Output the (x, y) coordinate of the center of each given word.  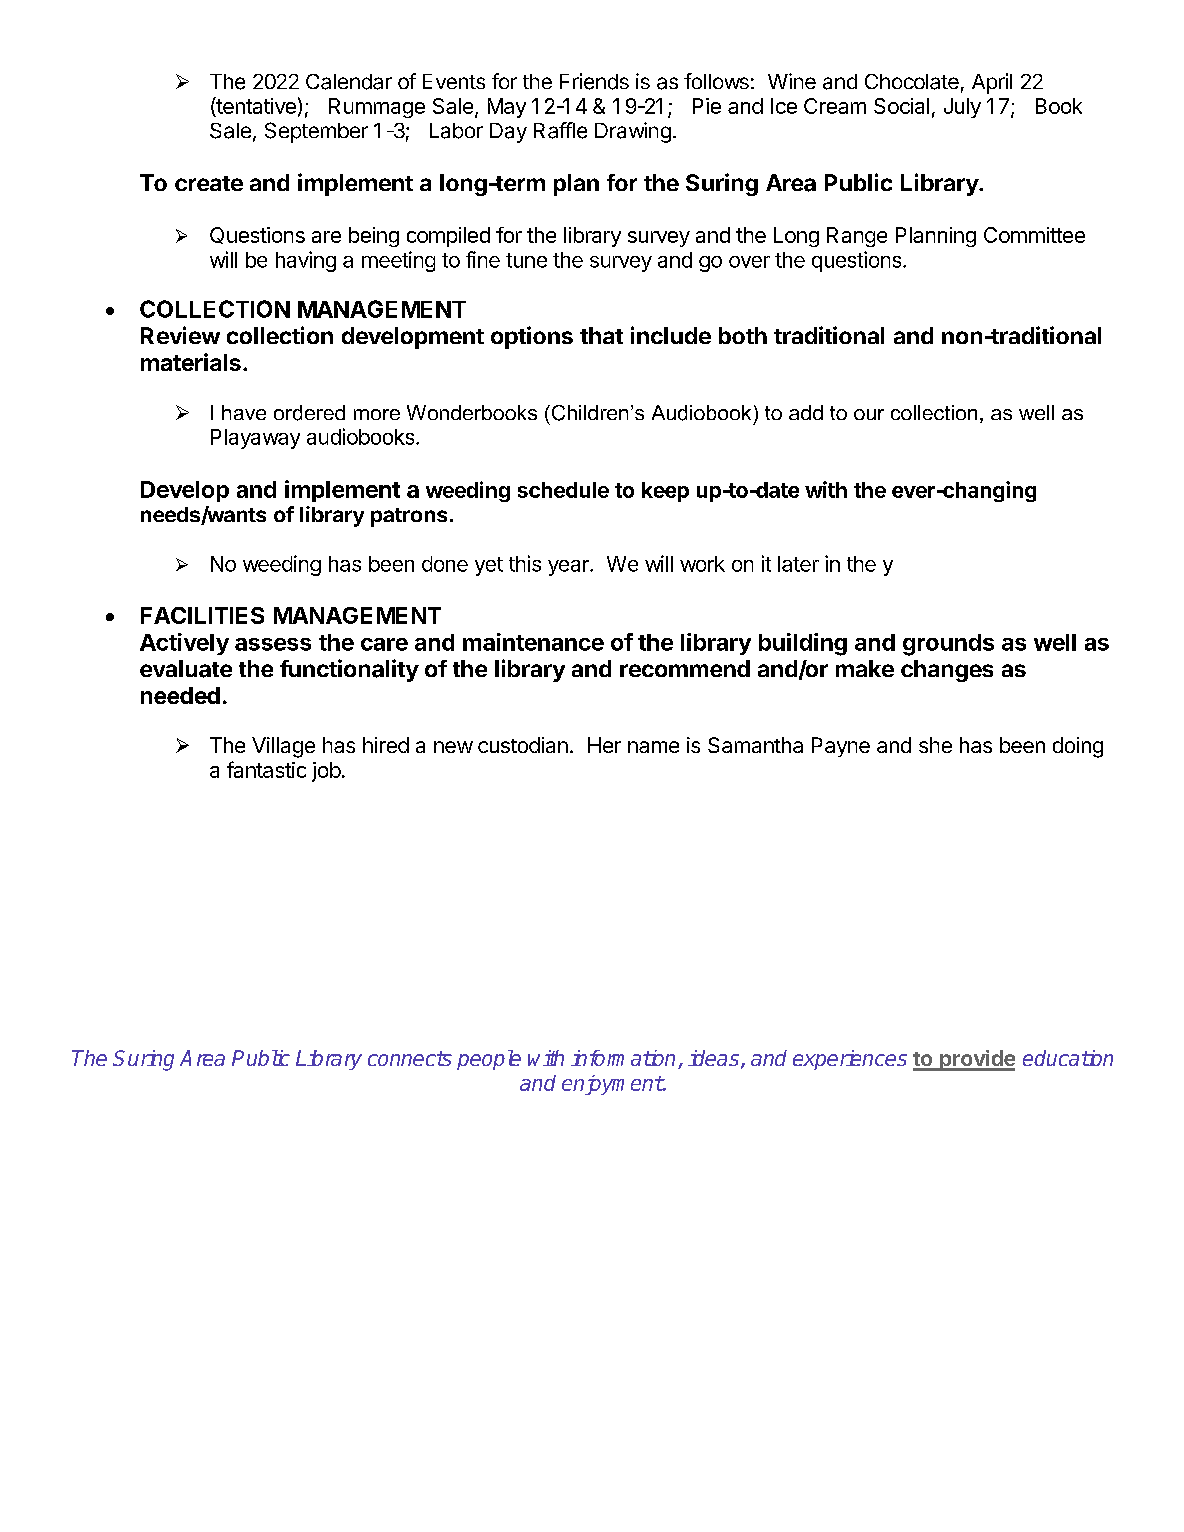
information (625, 1059)
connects (410, 1058)
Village (283, 747)
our (869, 414)
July (962, 108)
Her (604, 745)
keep (665, 492)
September (316, 132)
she (935, 745)
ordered (309, 413)
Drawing (633, 132)
